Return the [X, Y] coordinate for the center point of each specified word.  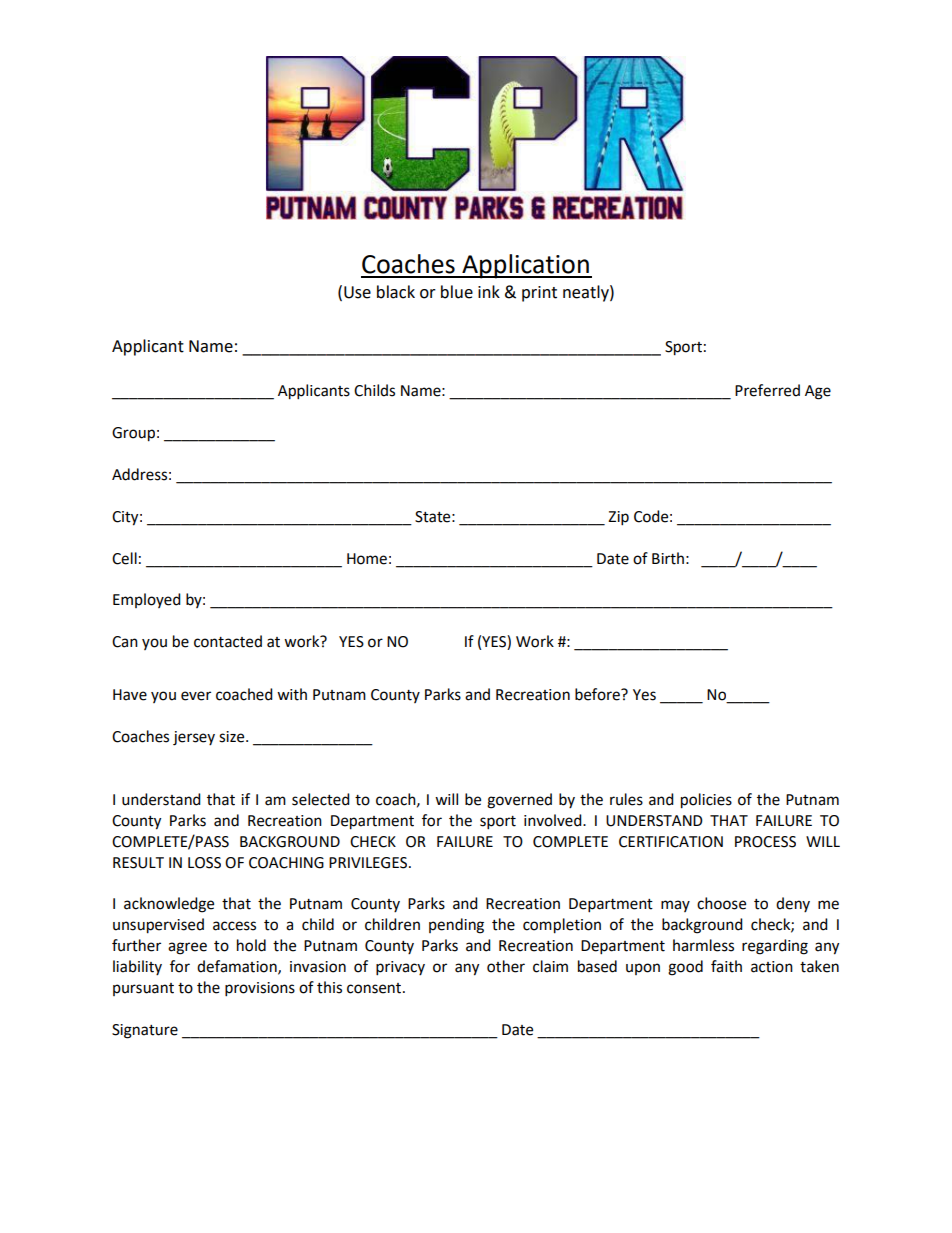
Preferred [767, 390]
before [598, 694]
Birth [668, 558]
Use [357, 292]
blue [457, 292]
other [506, 966]
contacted [228, 641]
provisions [260, 989]
